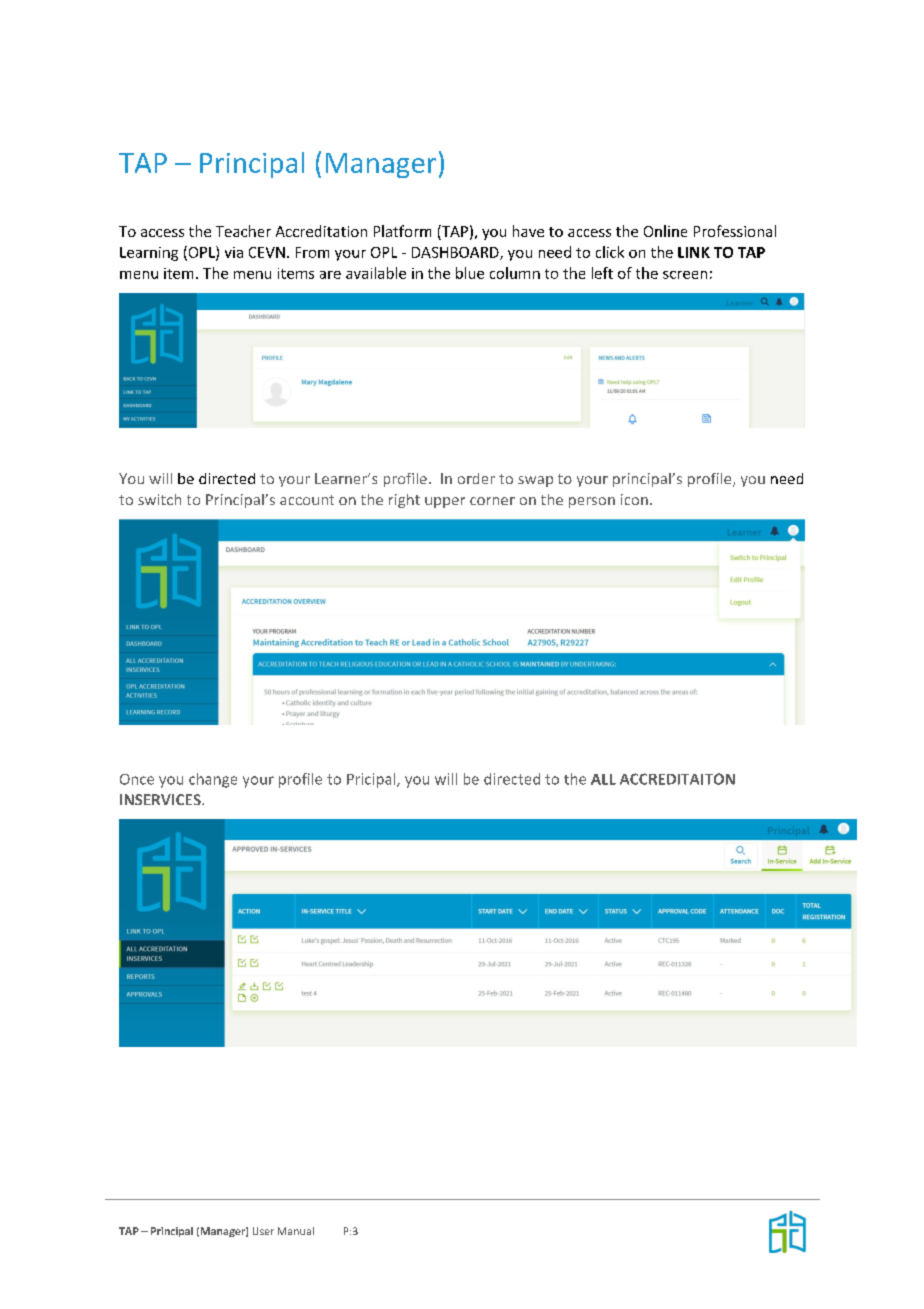 This page has width=924, height=1309. I want to click on icon, so click(634, 499).
